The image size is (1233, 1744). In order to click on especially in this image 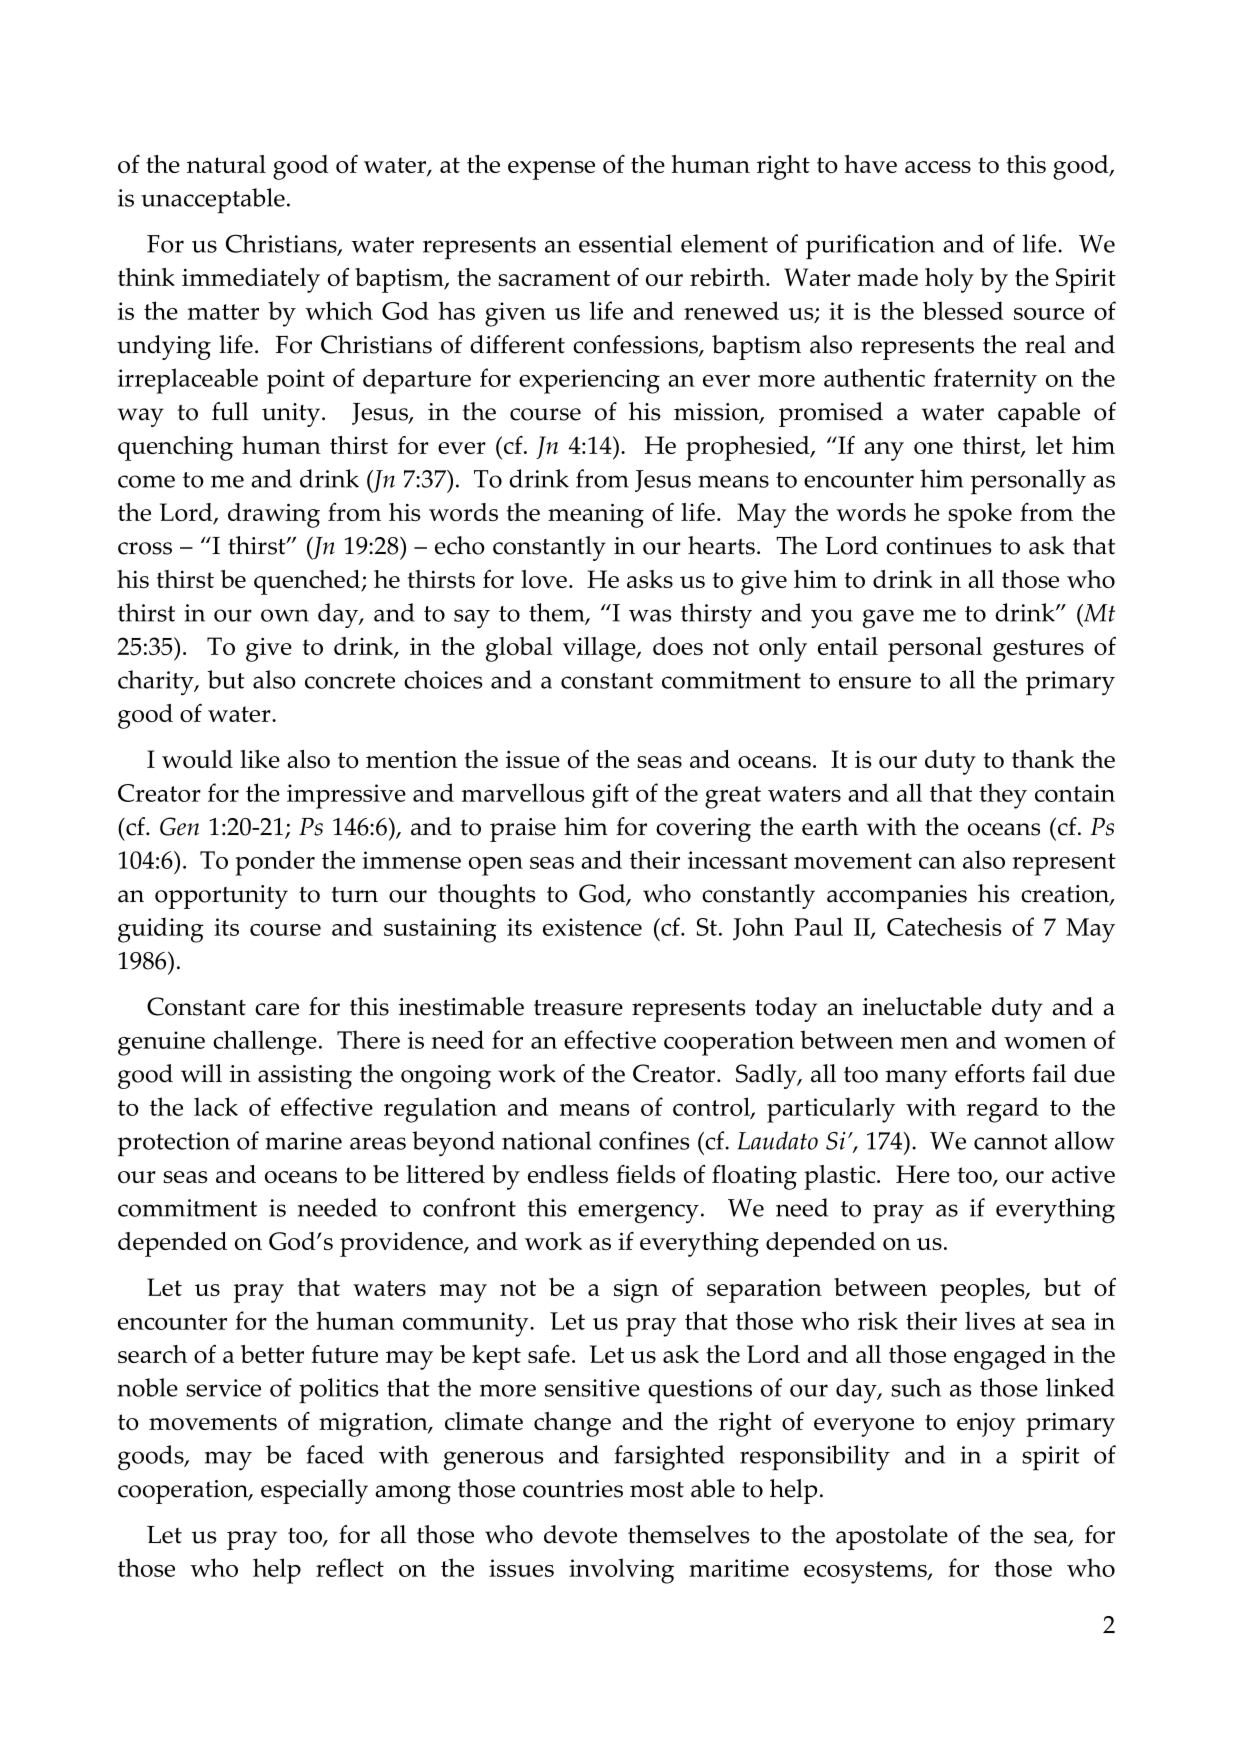, I will do `click(314, 1491)`.
